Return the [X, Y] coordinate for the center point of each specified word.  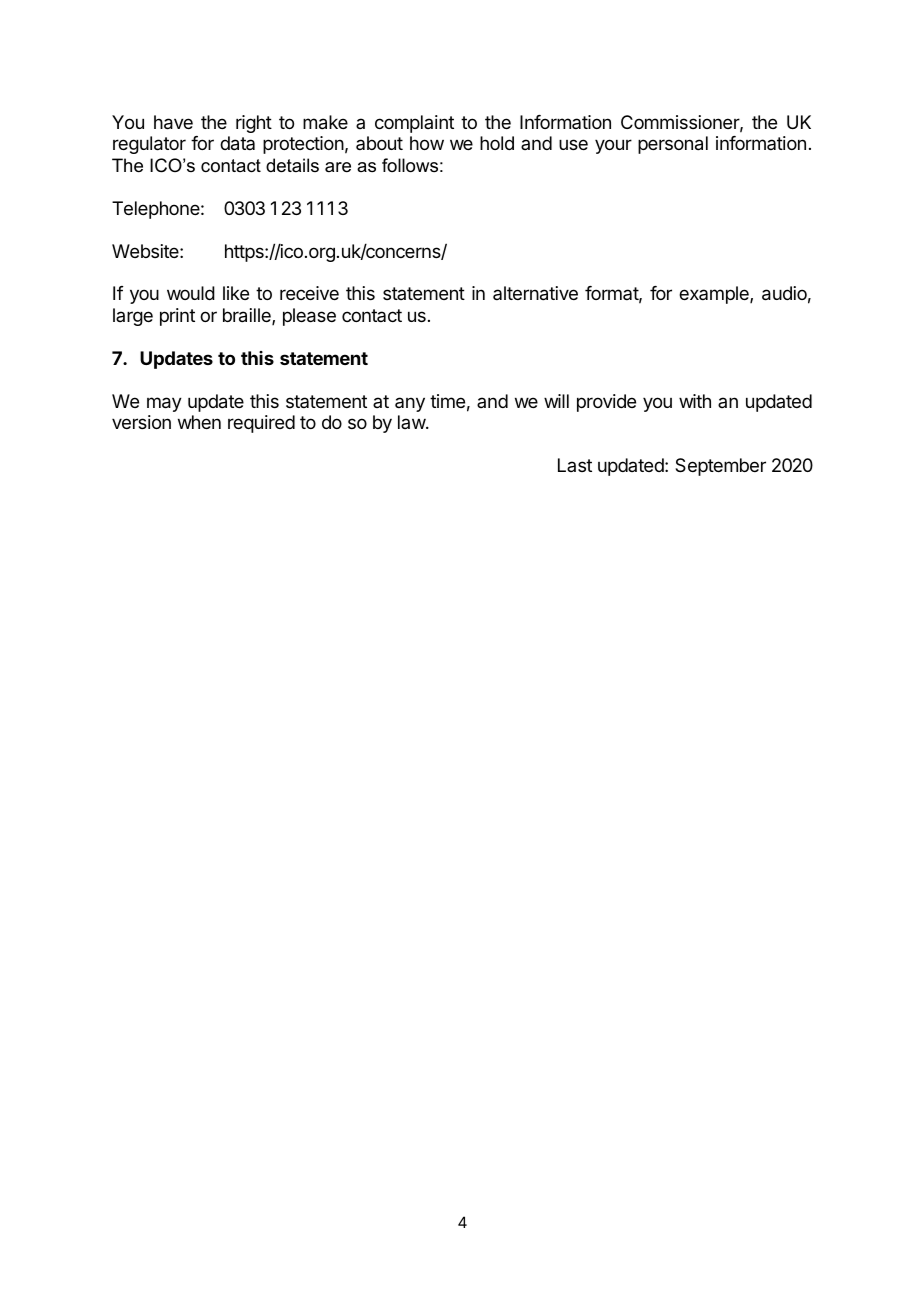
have [173, 122]
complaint [414, 124]
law [412, 422]
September [720, 467]
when [199, 422]
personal [673, 145]
